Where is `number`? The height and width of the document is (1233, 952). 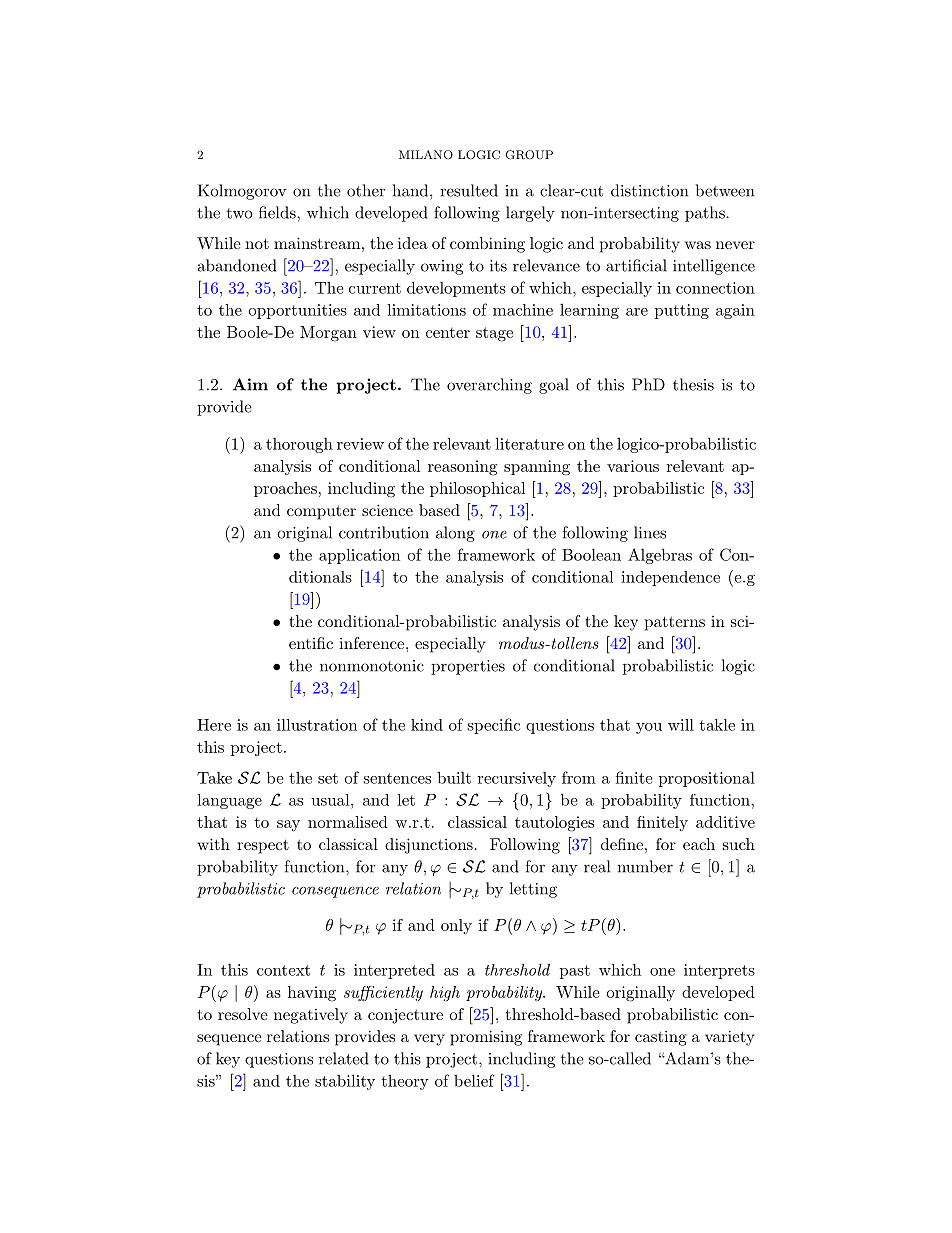
number is located at coordinates (645, 866).
